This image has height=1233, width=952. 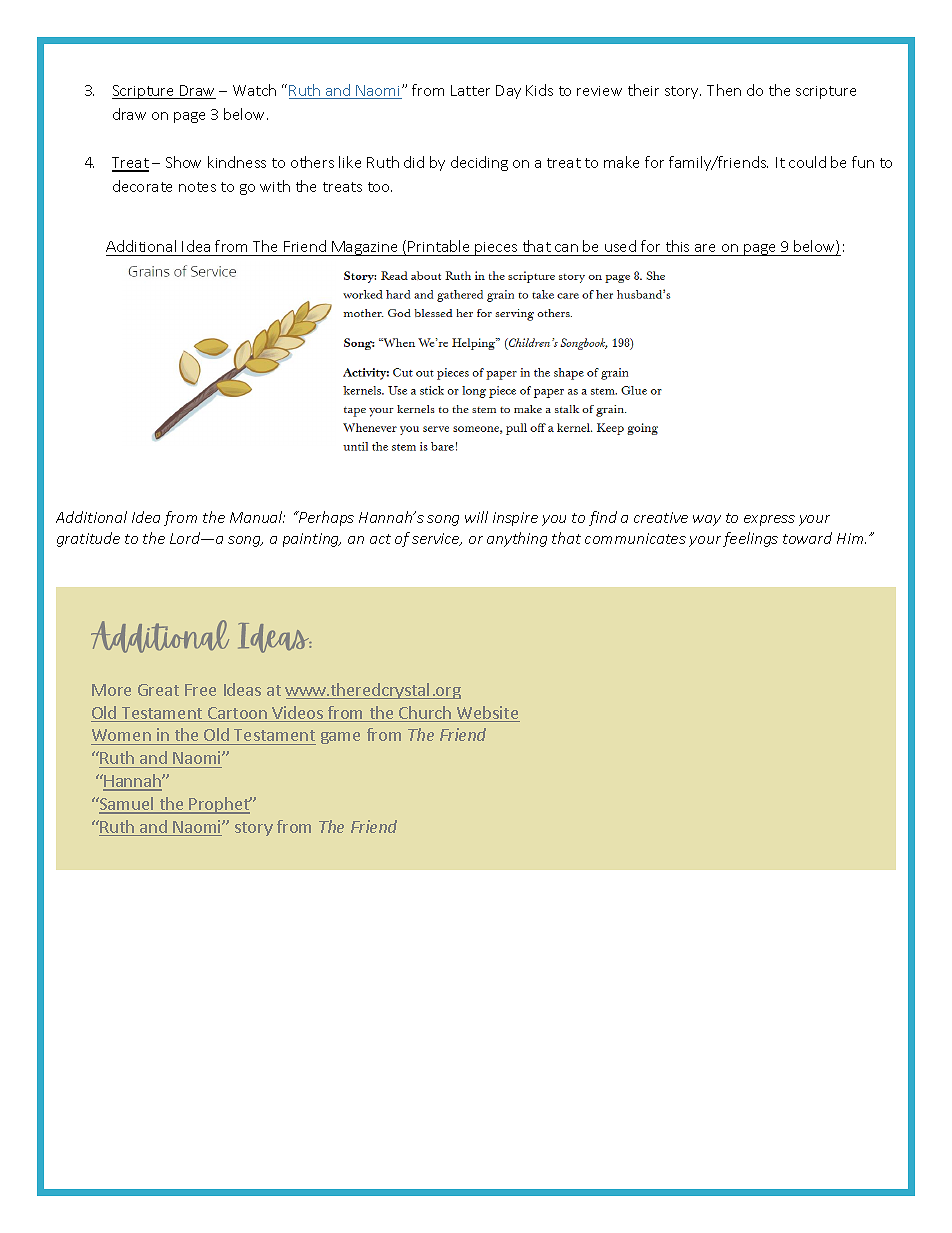 What do you see at coordinates (425, 714) in the image?
I see `Church` at bounding box center [425, 714].
